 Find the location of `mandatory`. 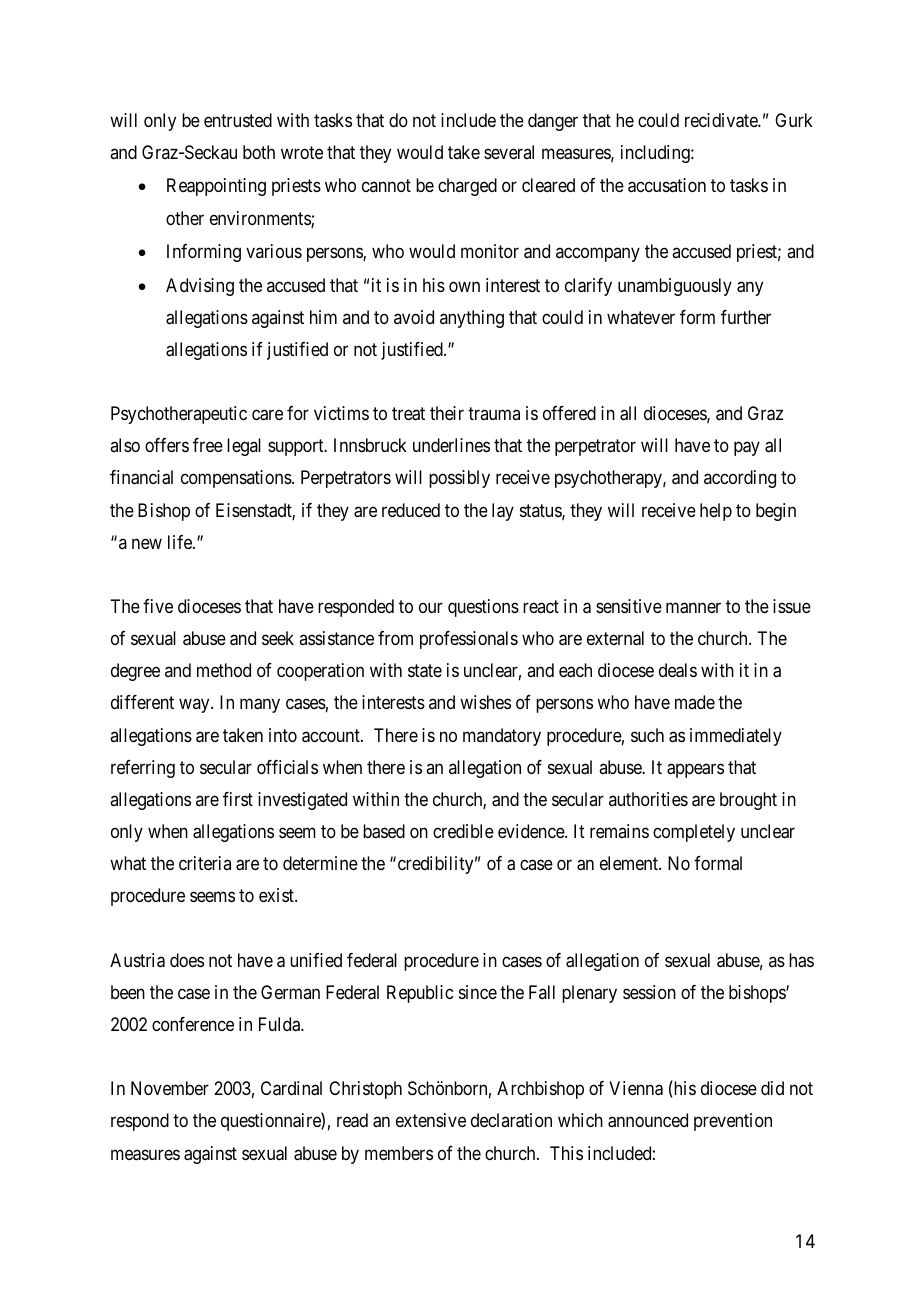

mandatory is located at coordinates (502, 737).
